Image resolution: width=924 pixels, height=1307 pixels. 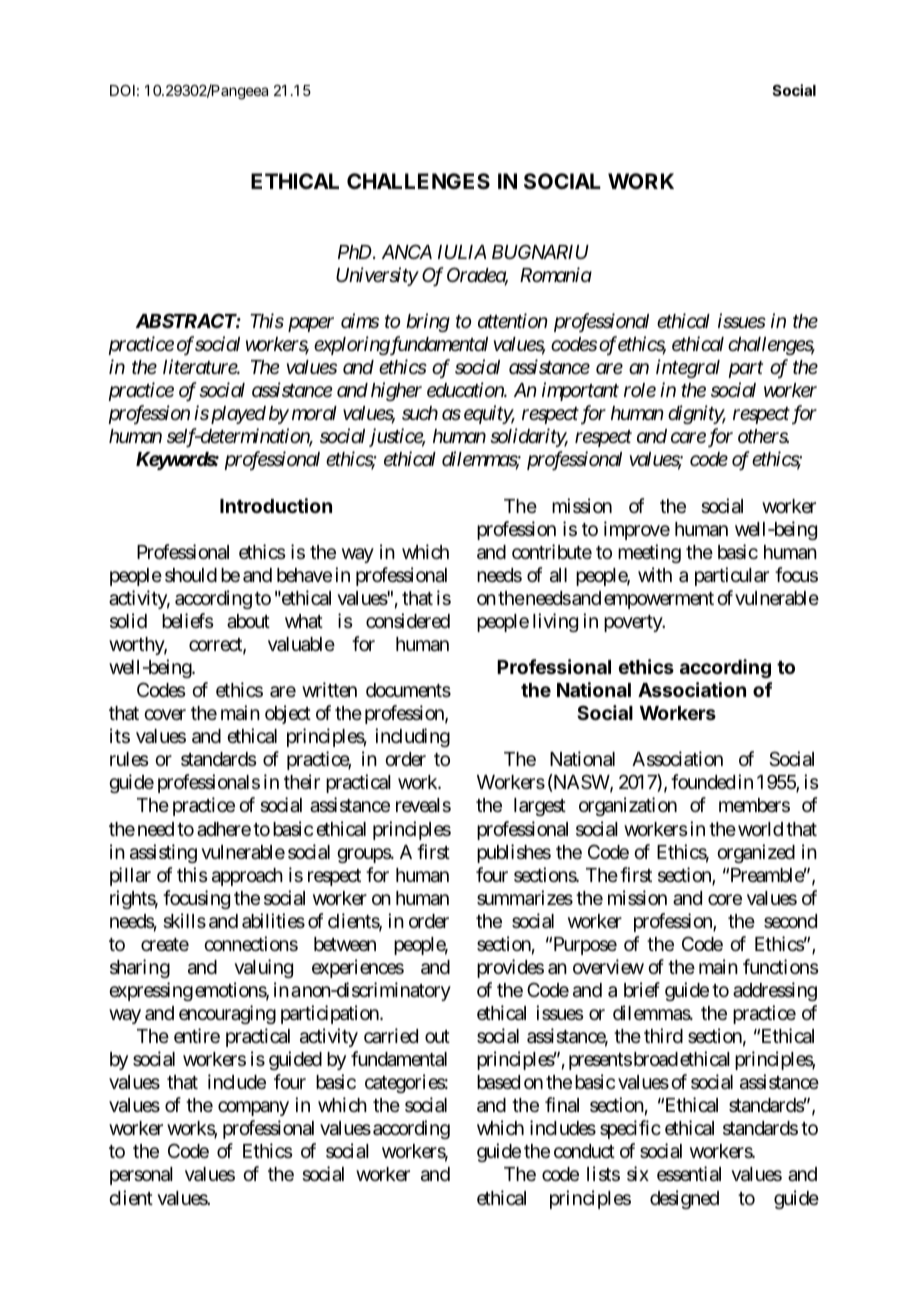 I want to click on personal, so click(x=141, y=1176).
